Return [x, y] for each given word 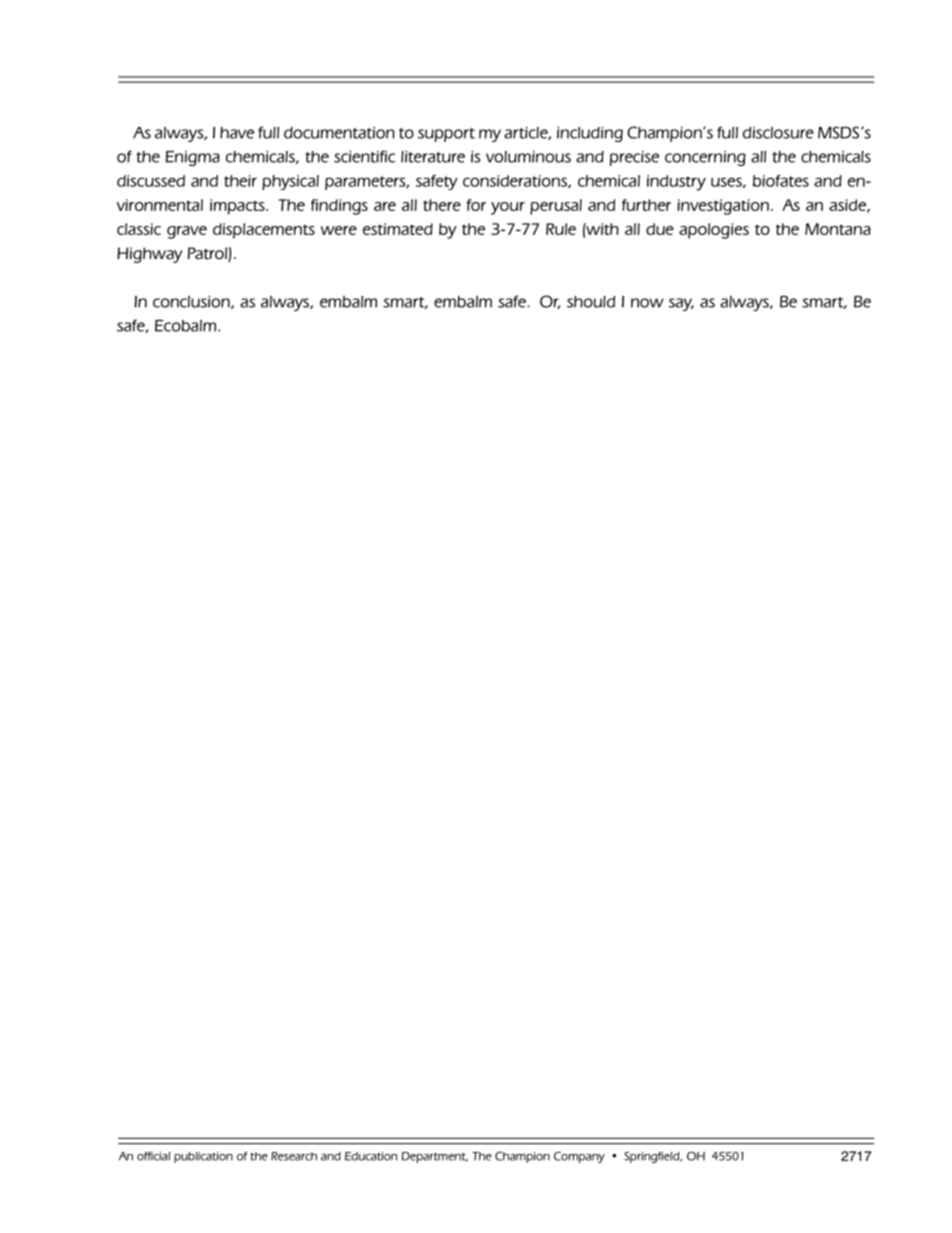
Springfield [653, 1157]
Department [435, 1157]
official [153, 1156]
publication [203, 1157]
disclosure [778, 133]
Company [579, 1157]
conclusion [192, 302]
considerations [516, 181]
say [681, 304]
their [240, 181]
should [591, 302]
